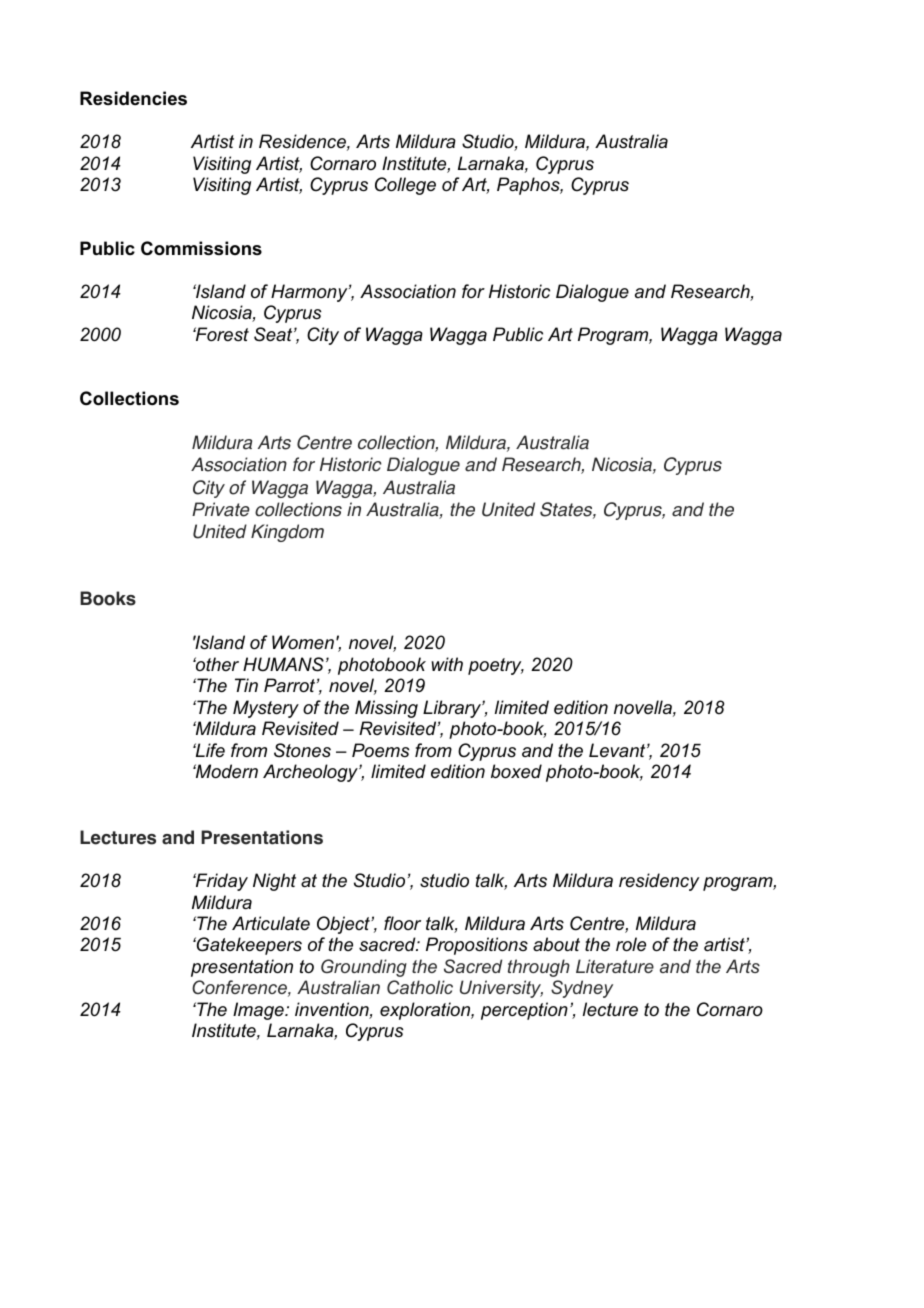 The image size is (924, 1308). Describe the element at coordinates (496, 666) in the image. I see `poetry` at that location.
